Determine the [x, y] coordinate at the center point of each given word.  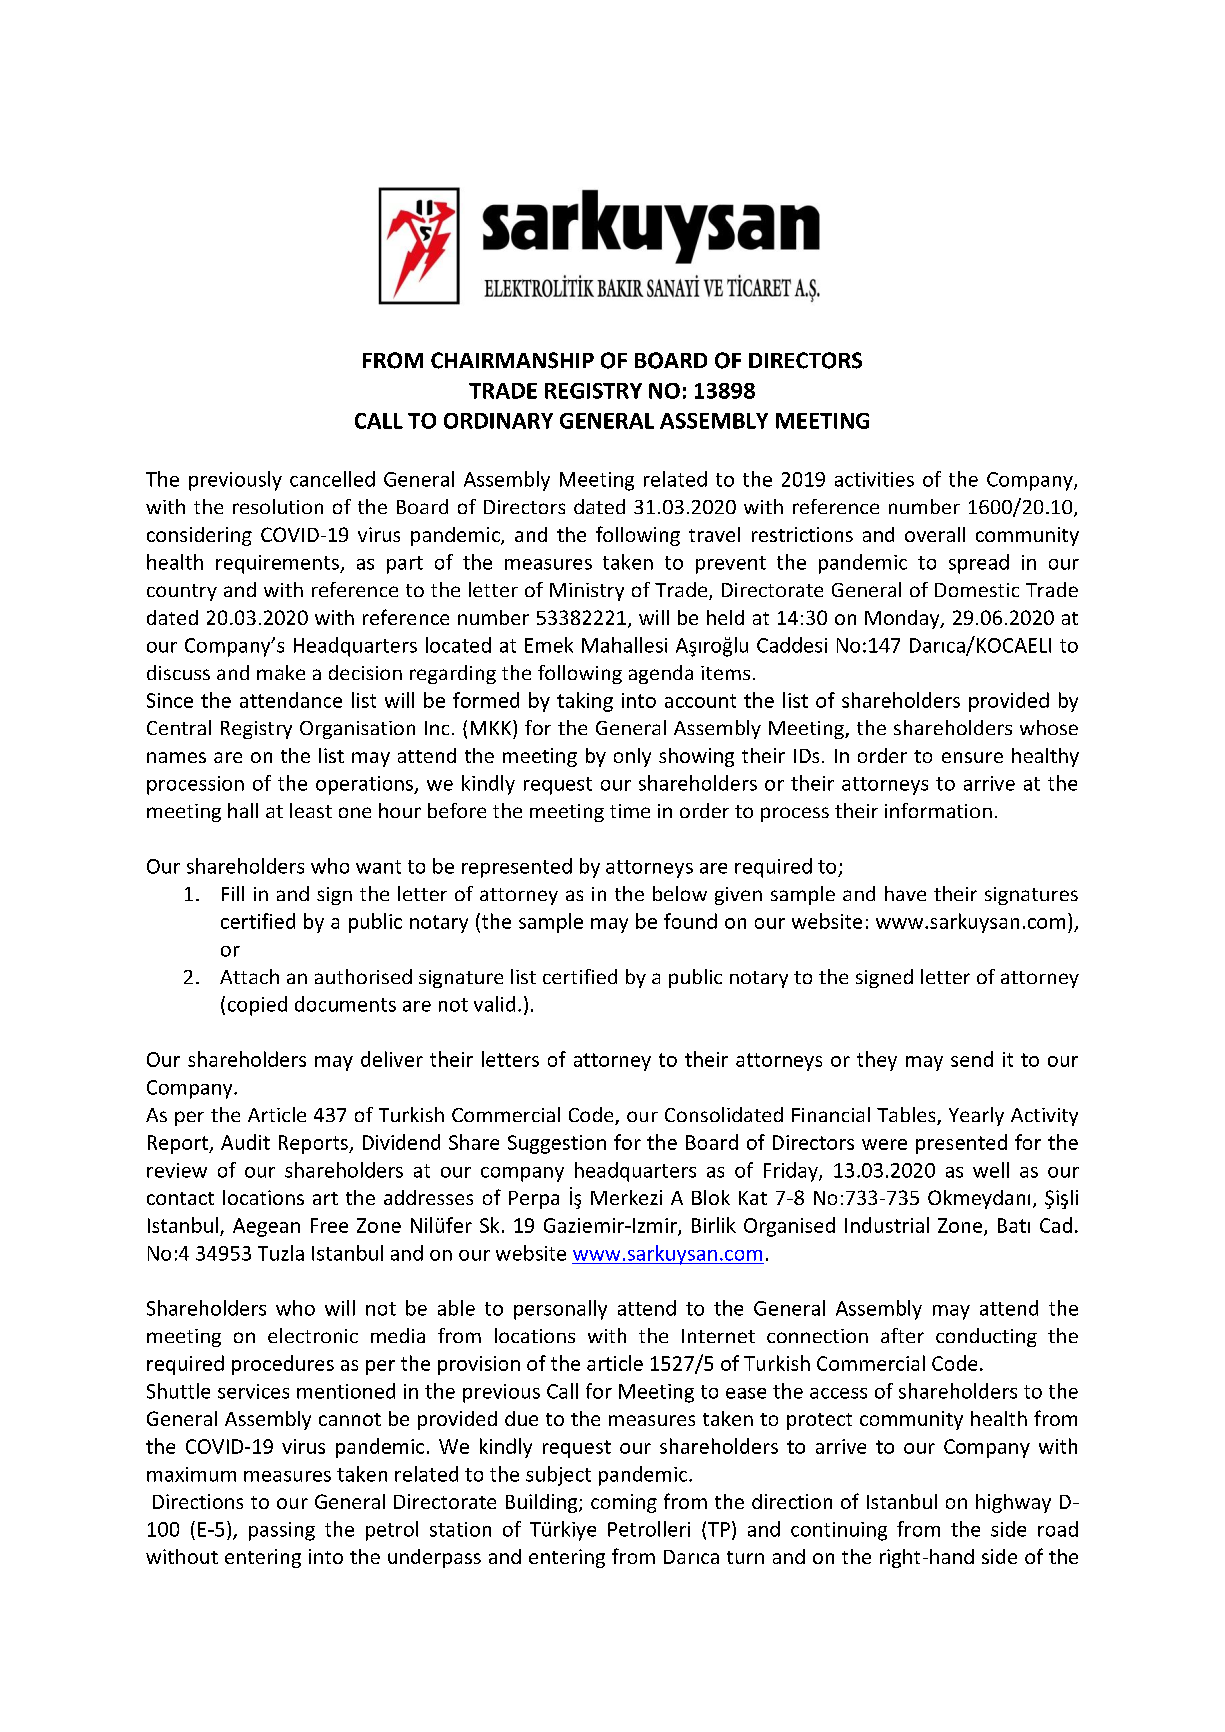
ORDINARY [498, 421]
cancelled [332, 479]
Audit [245, 1142]
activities [874, 479]
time [630, 811]
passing [282, 1531]
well [991, 1170]
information [938, 810]
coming [624, 1503]
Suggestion [557, 1144]
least [311, 810]
